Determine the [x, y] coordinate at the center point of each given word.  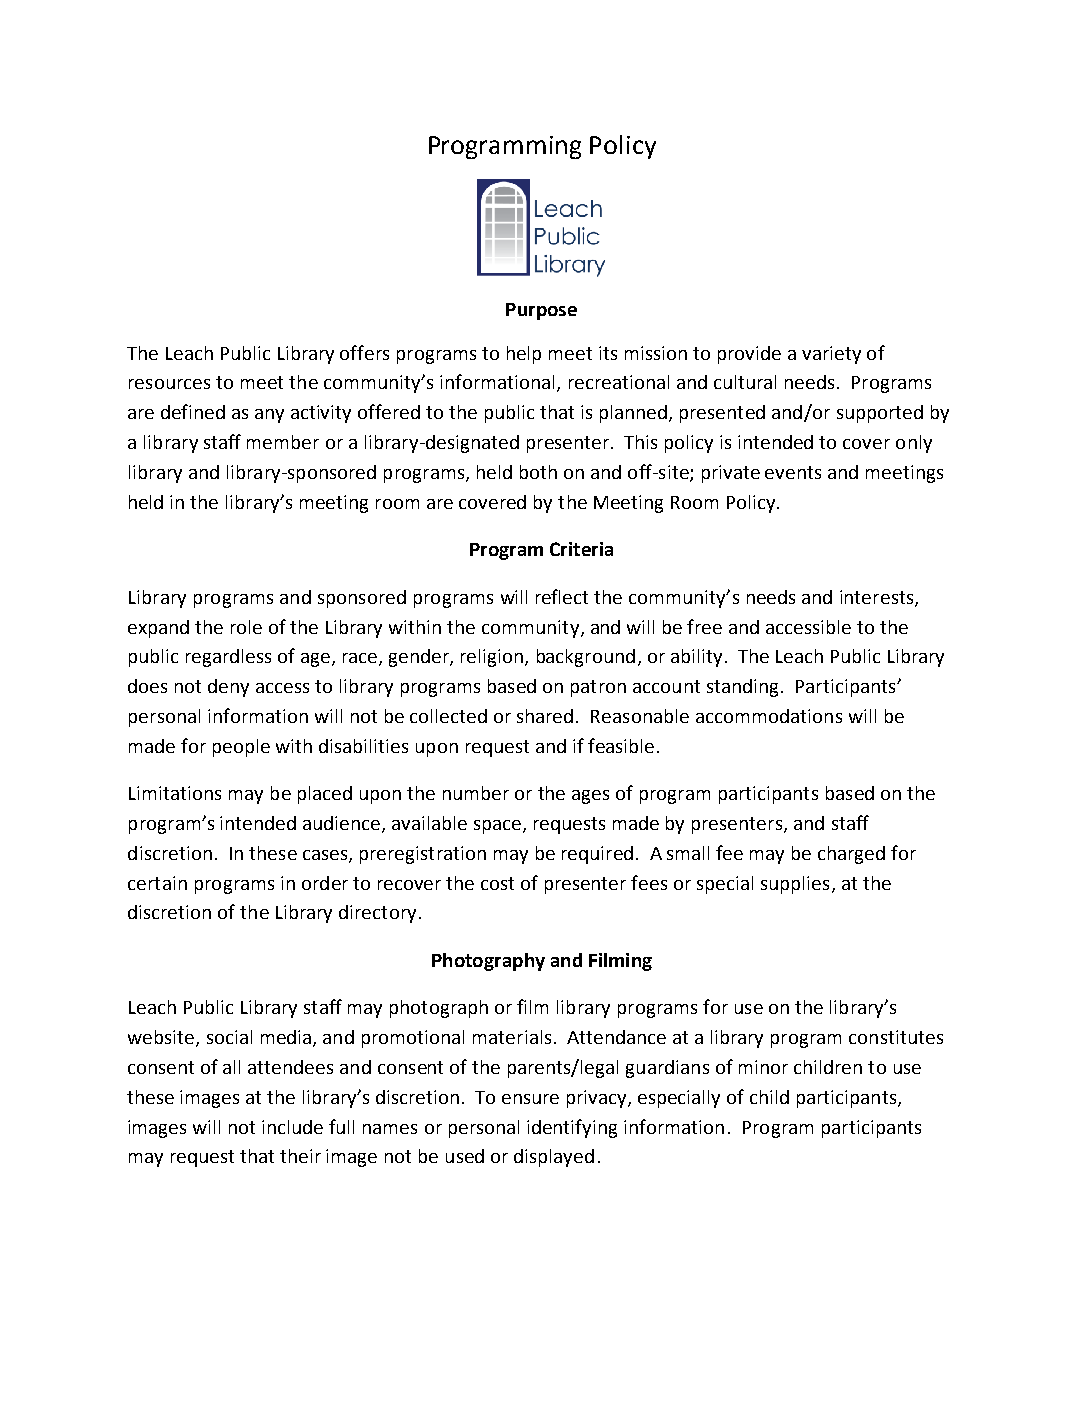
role [246, 627]
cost [497, 883]
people [241, 748]
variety [831, 355]
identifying [572, 1128]
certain [157, 883]
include [292, 1127]
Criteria [581, 549]
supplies [795, 885]
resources [169, 384]
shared [545, 716]
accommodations [769, 716]
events [793, 472]
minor [763, 1067]
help [524, 355]
